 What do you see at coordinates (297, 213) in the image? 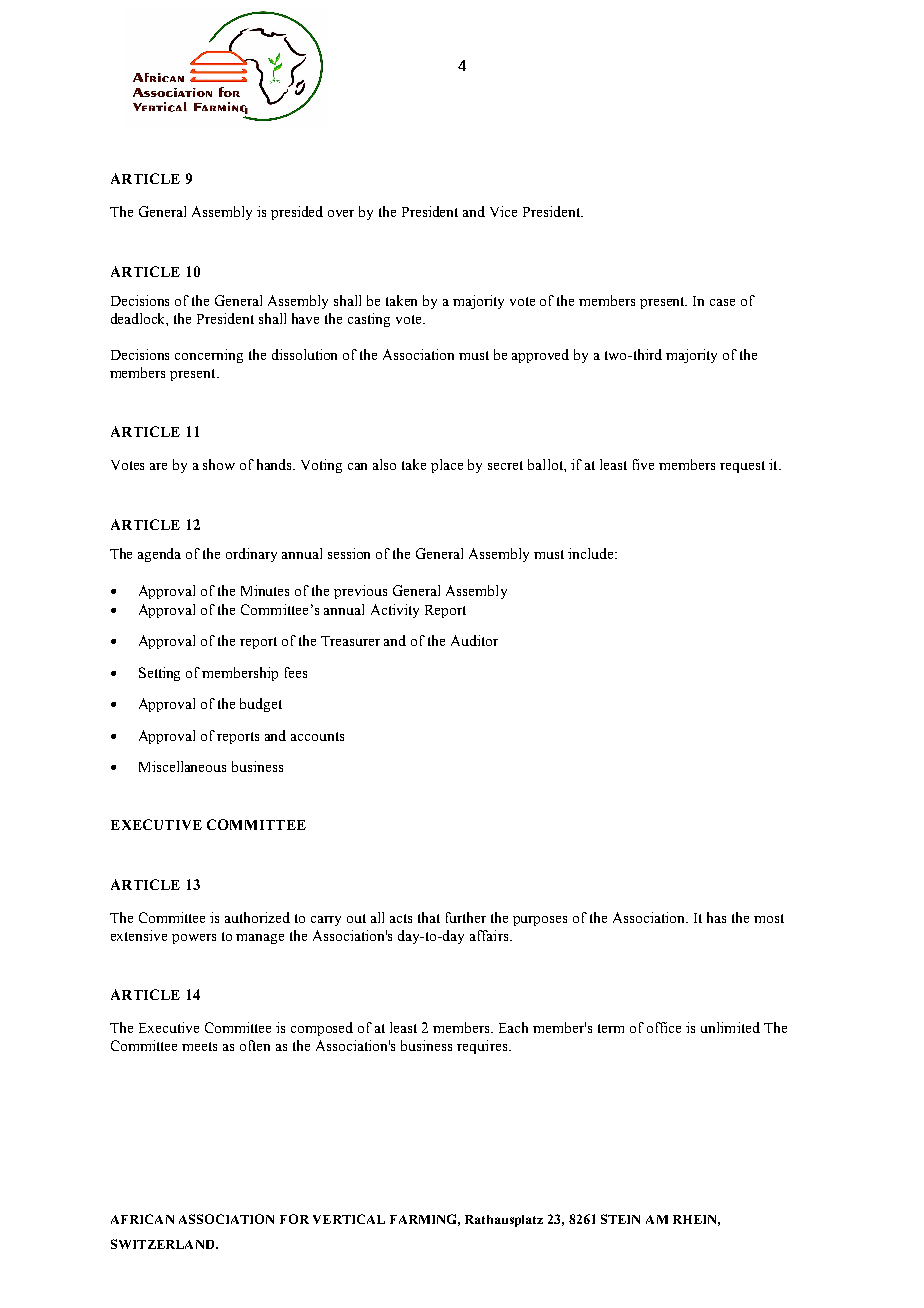
I see `presided` at bounding box center [297, 213].
